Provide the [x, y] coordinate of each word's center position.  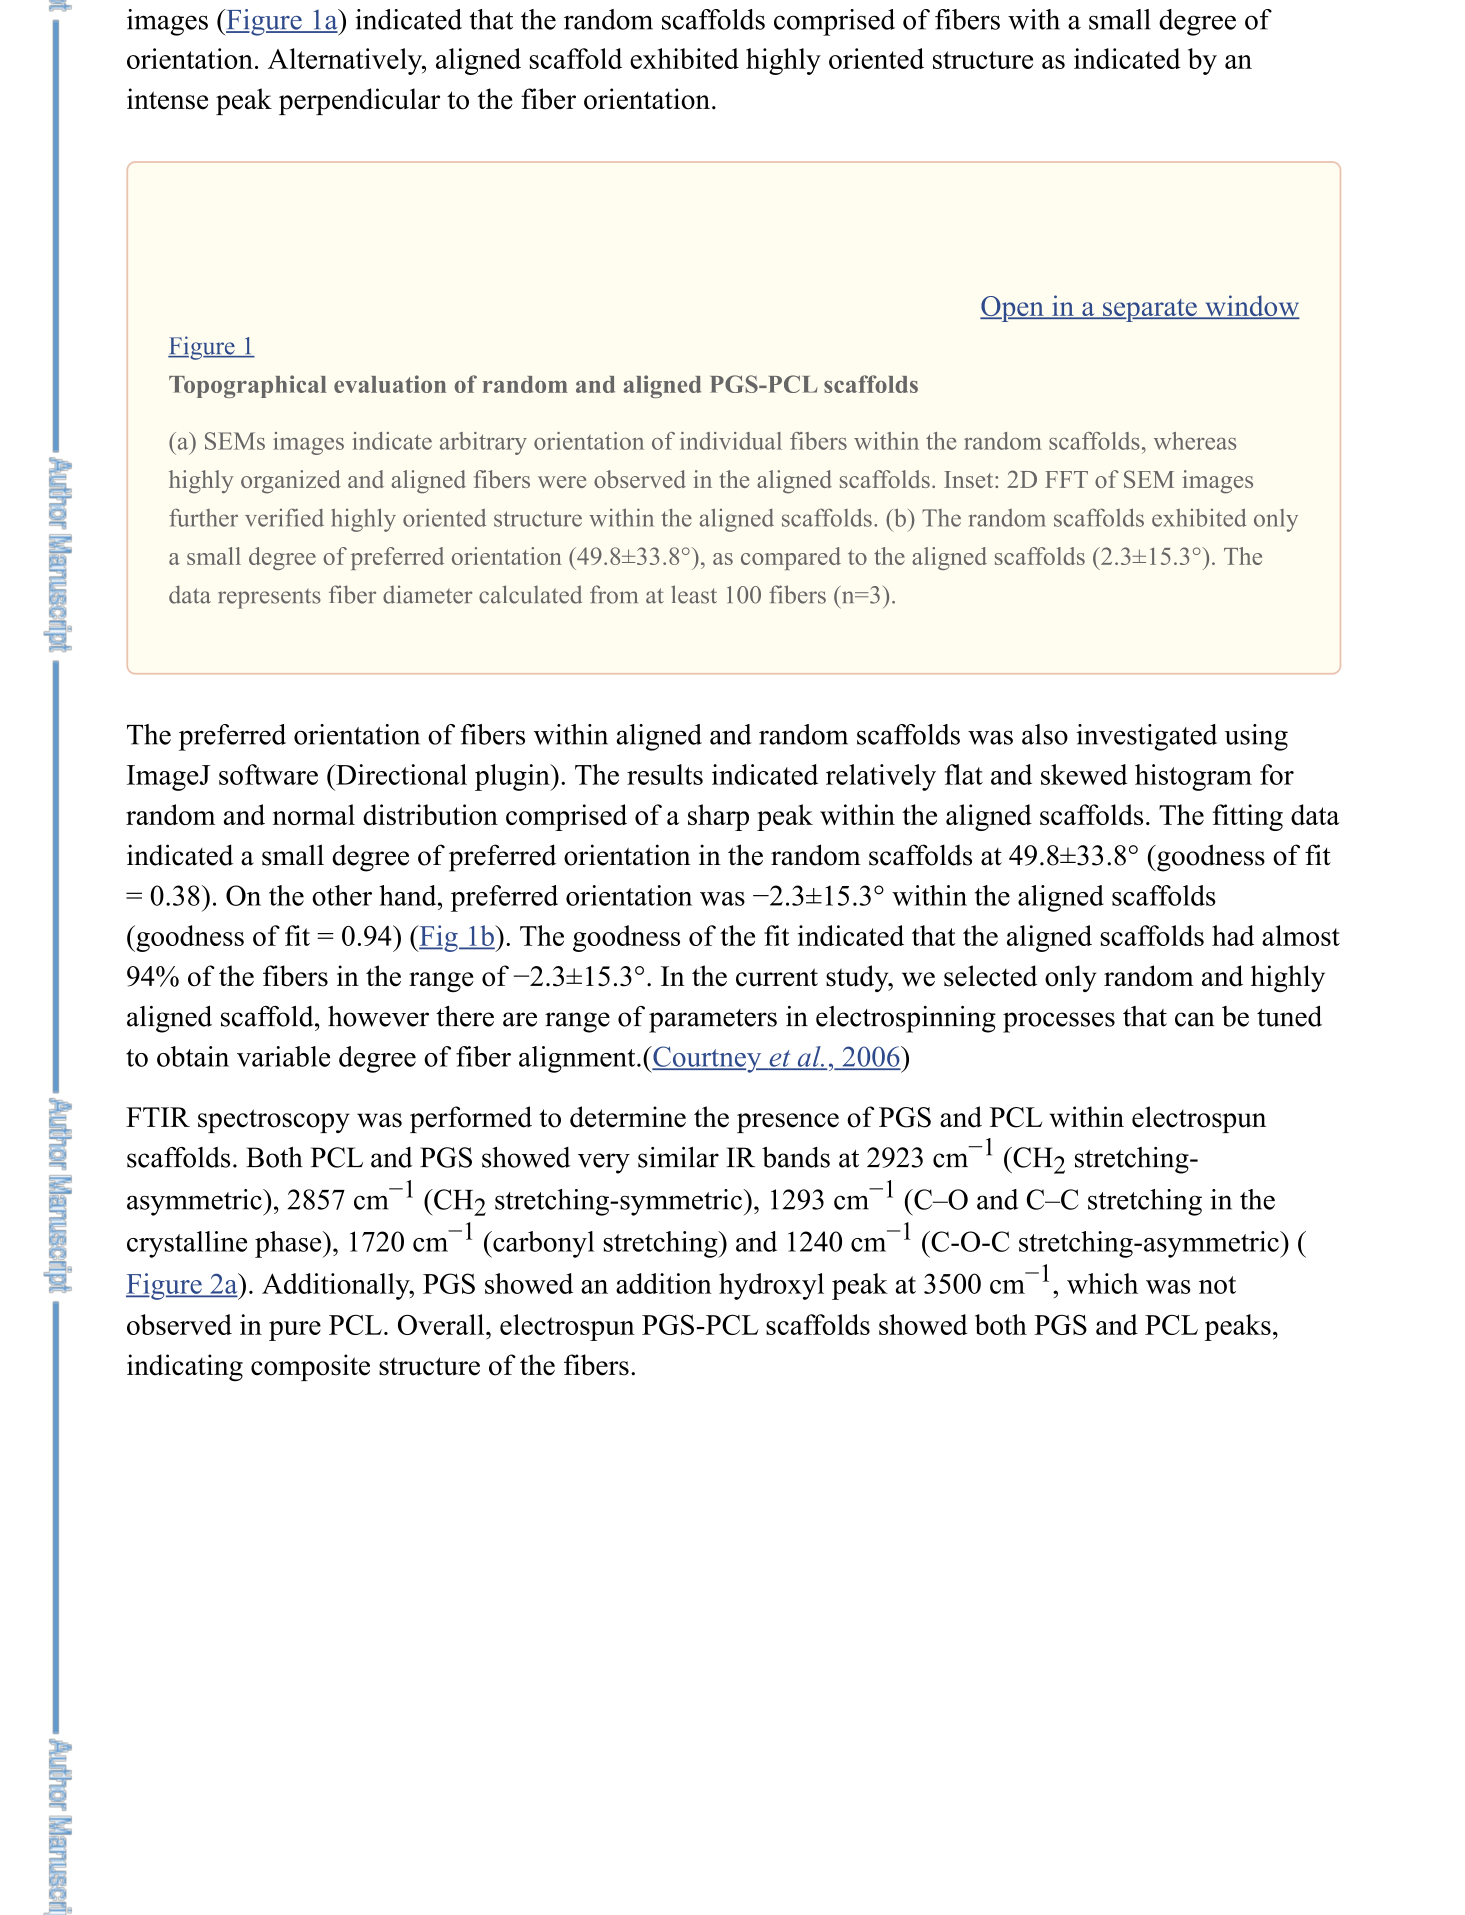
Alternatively [346, 61]
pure [295, 1331]
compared [791, 558]
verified [284, 517]
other [342, 895]
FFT [1066, 479]
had [1233, 935]
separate [1150, 310]
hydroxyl [771, 1286]
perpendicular [359, 101]
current [777, 977]
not [1217, 1285]
